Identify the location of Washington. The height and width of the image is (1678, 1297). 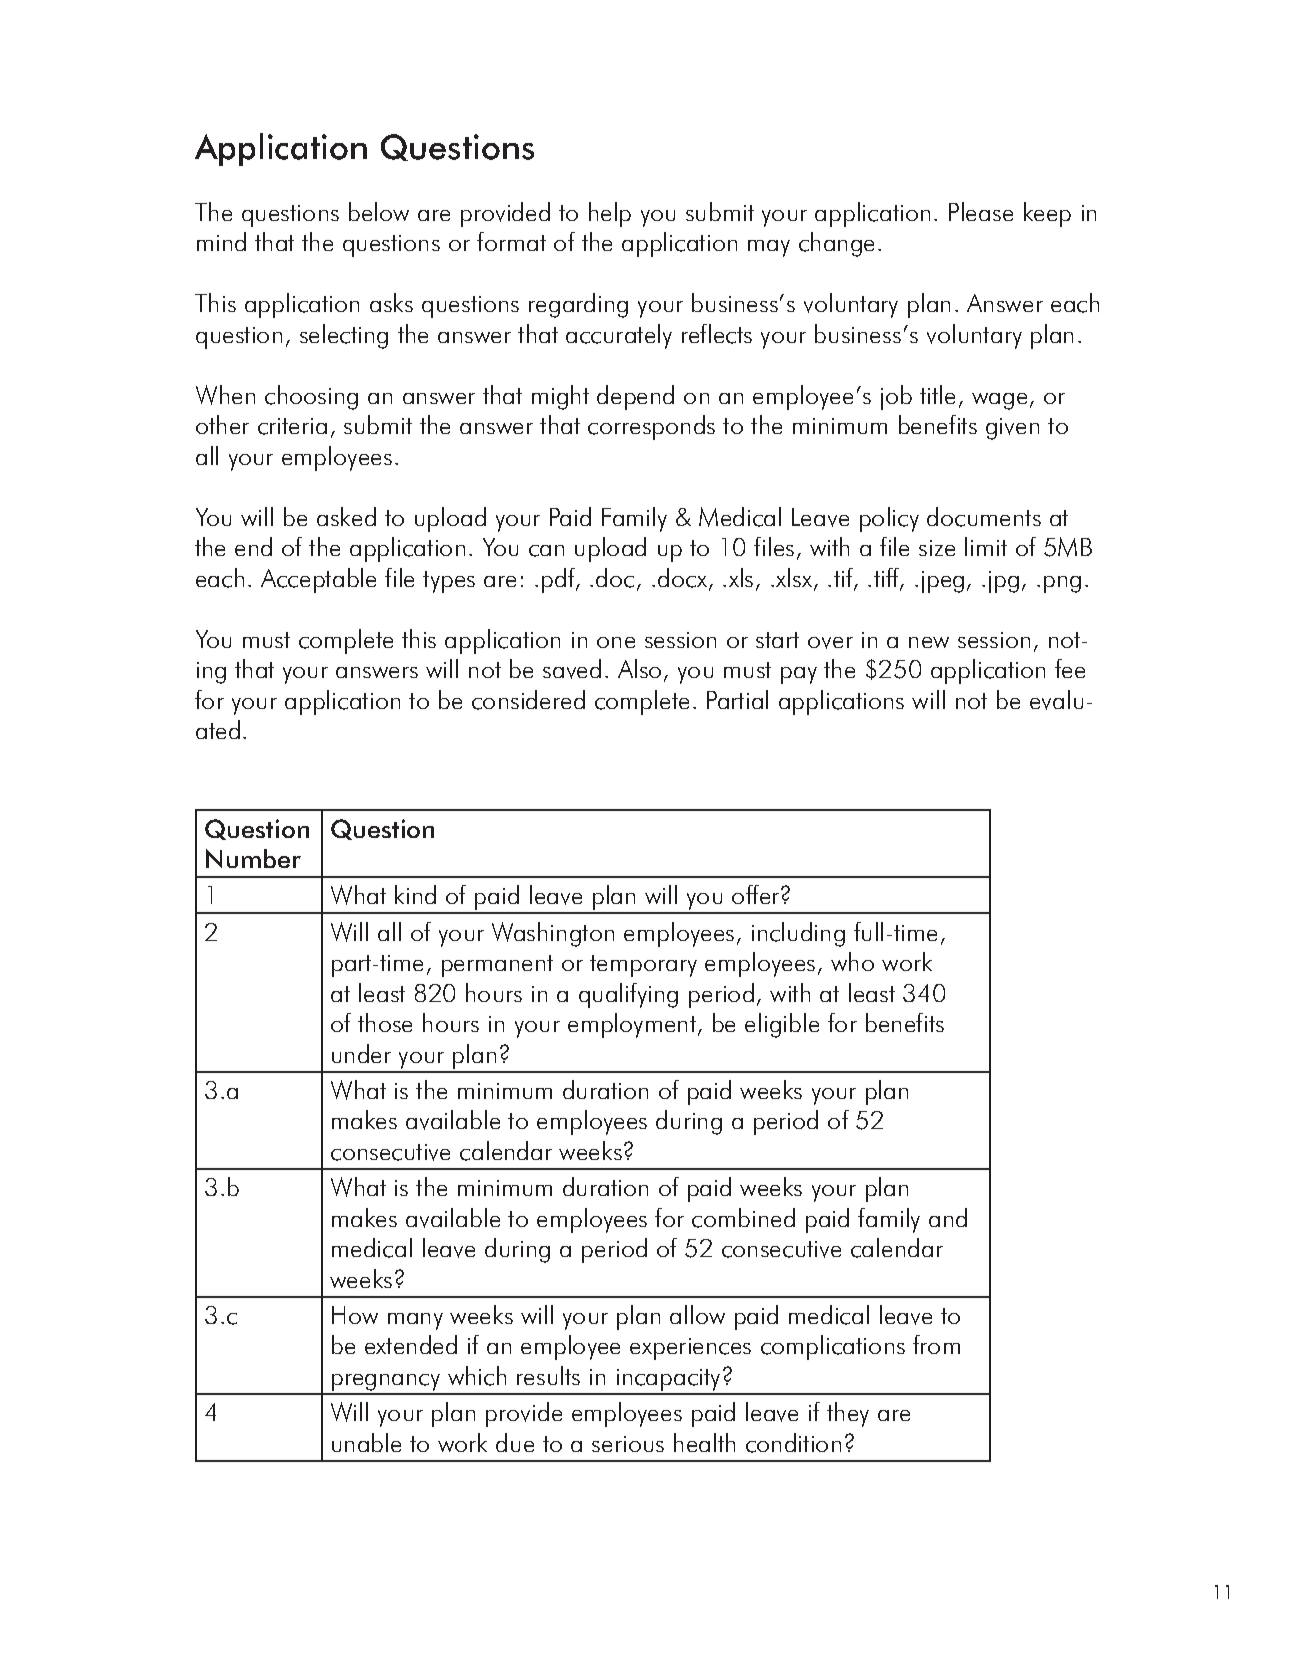
(553, 934).
